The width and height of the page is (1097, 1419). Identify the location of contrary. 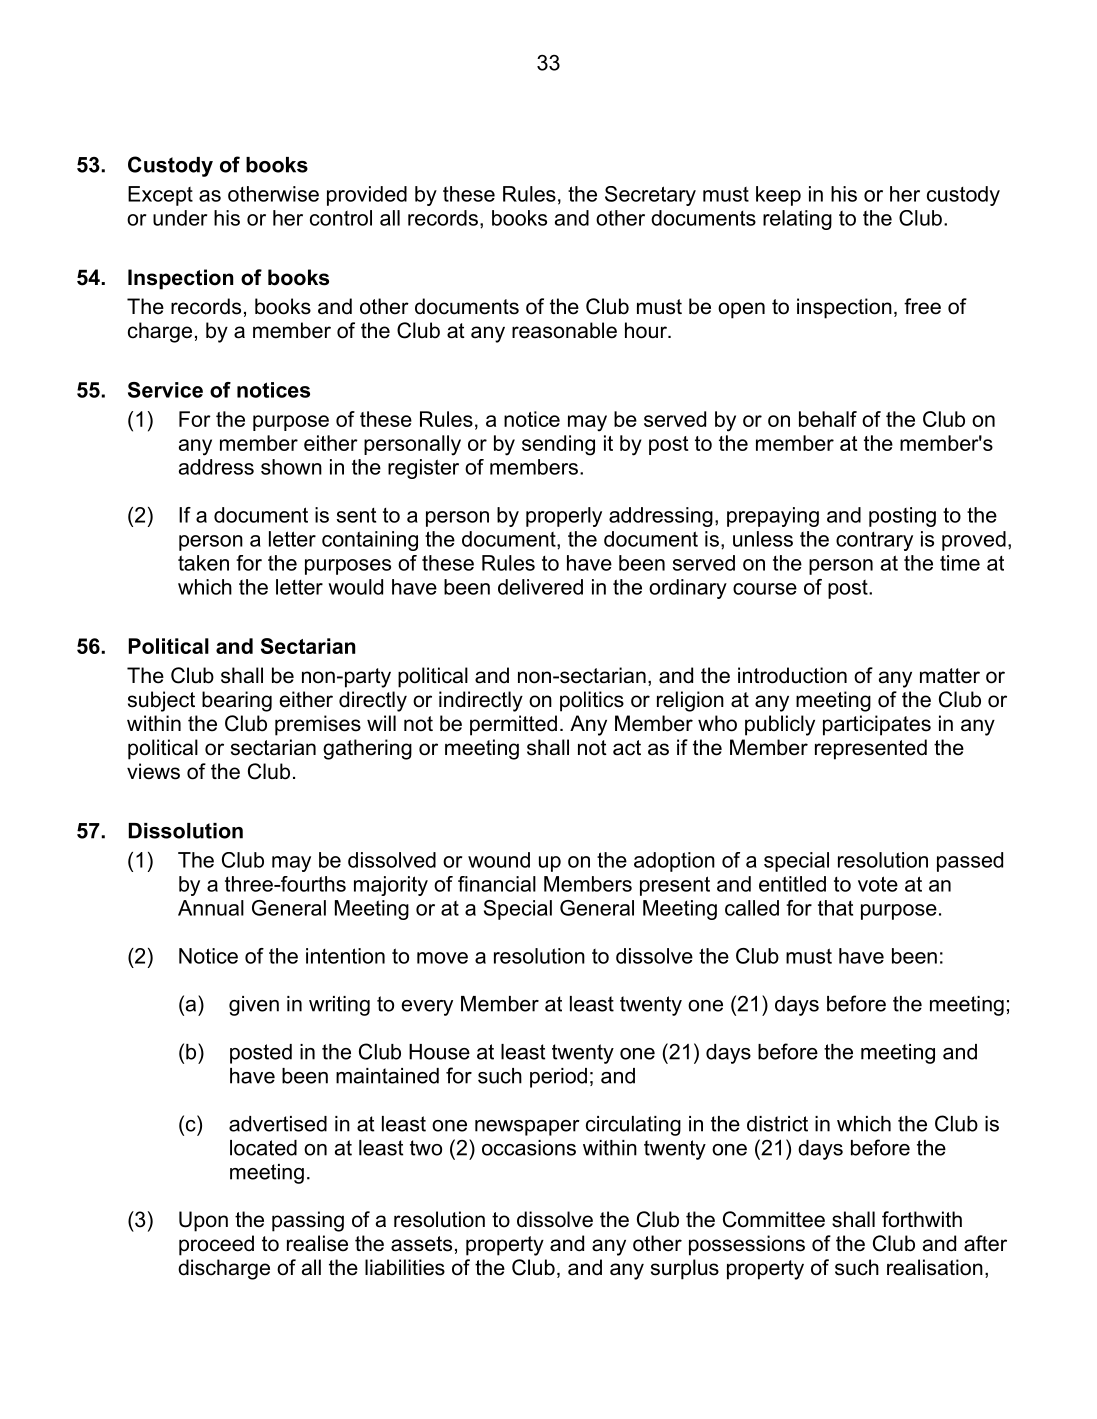
(874, 541).
